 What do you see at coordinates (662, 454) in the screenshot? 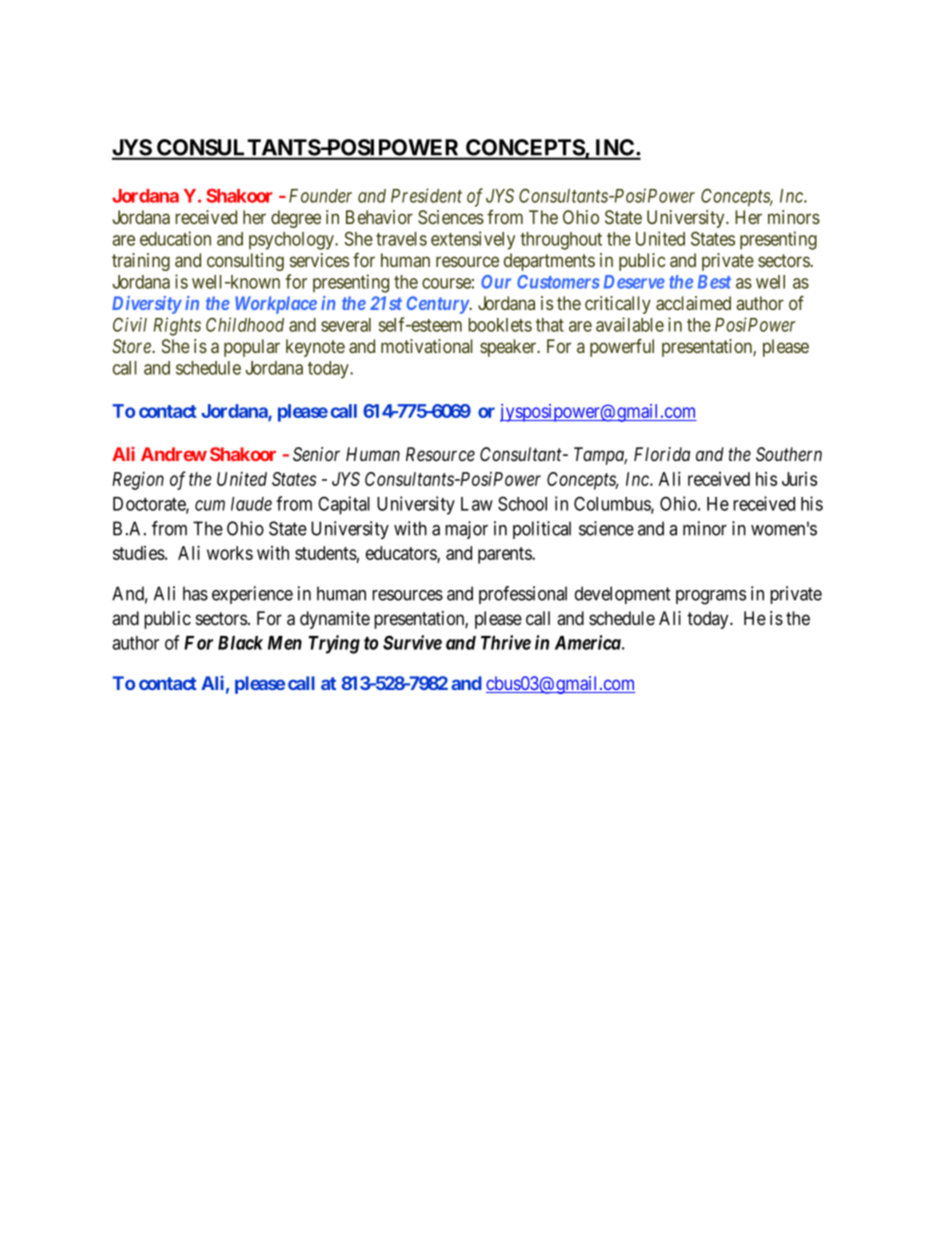
I see `Florida` at bounding box center [662, 454].
